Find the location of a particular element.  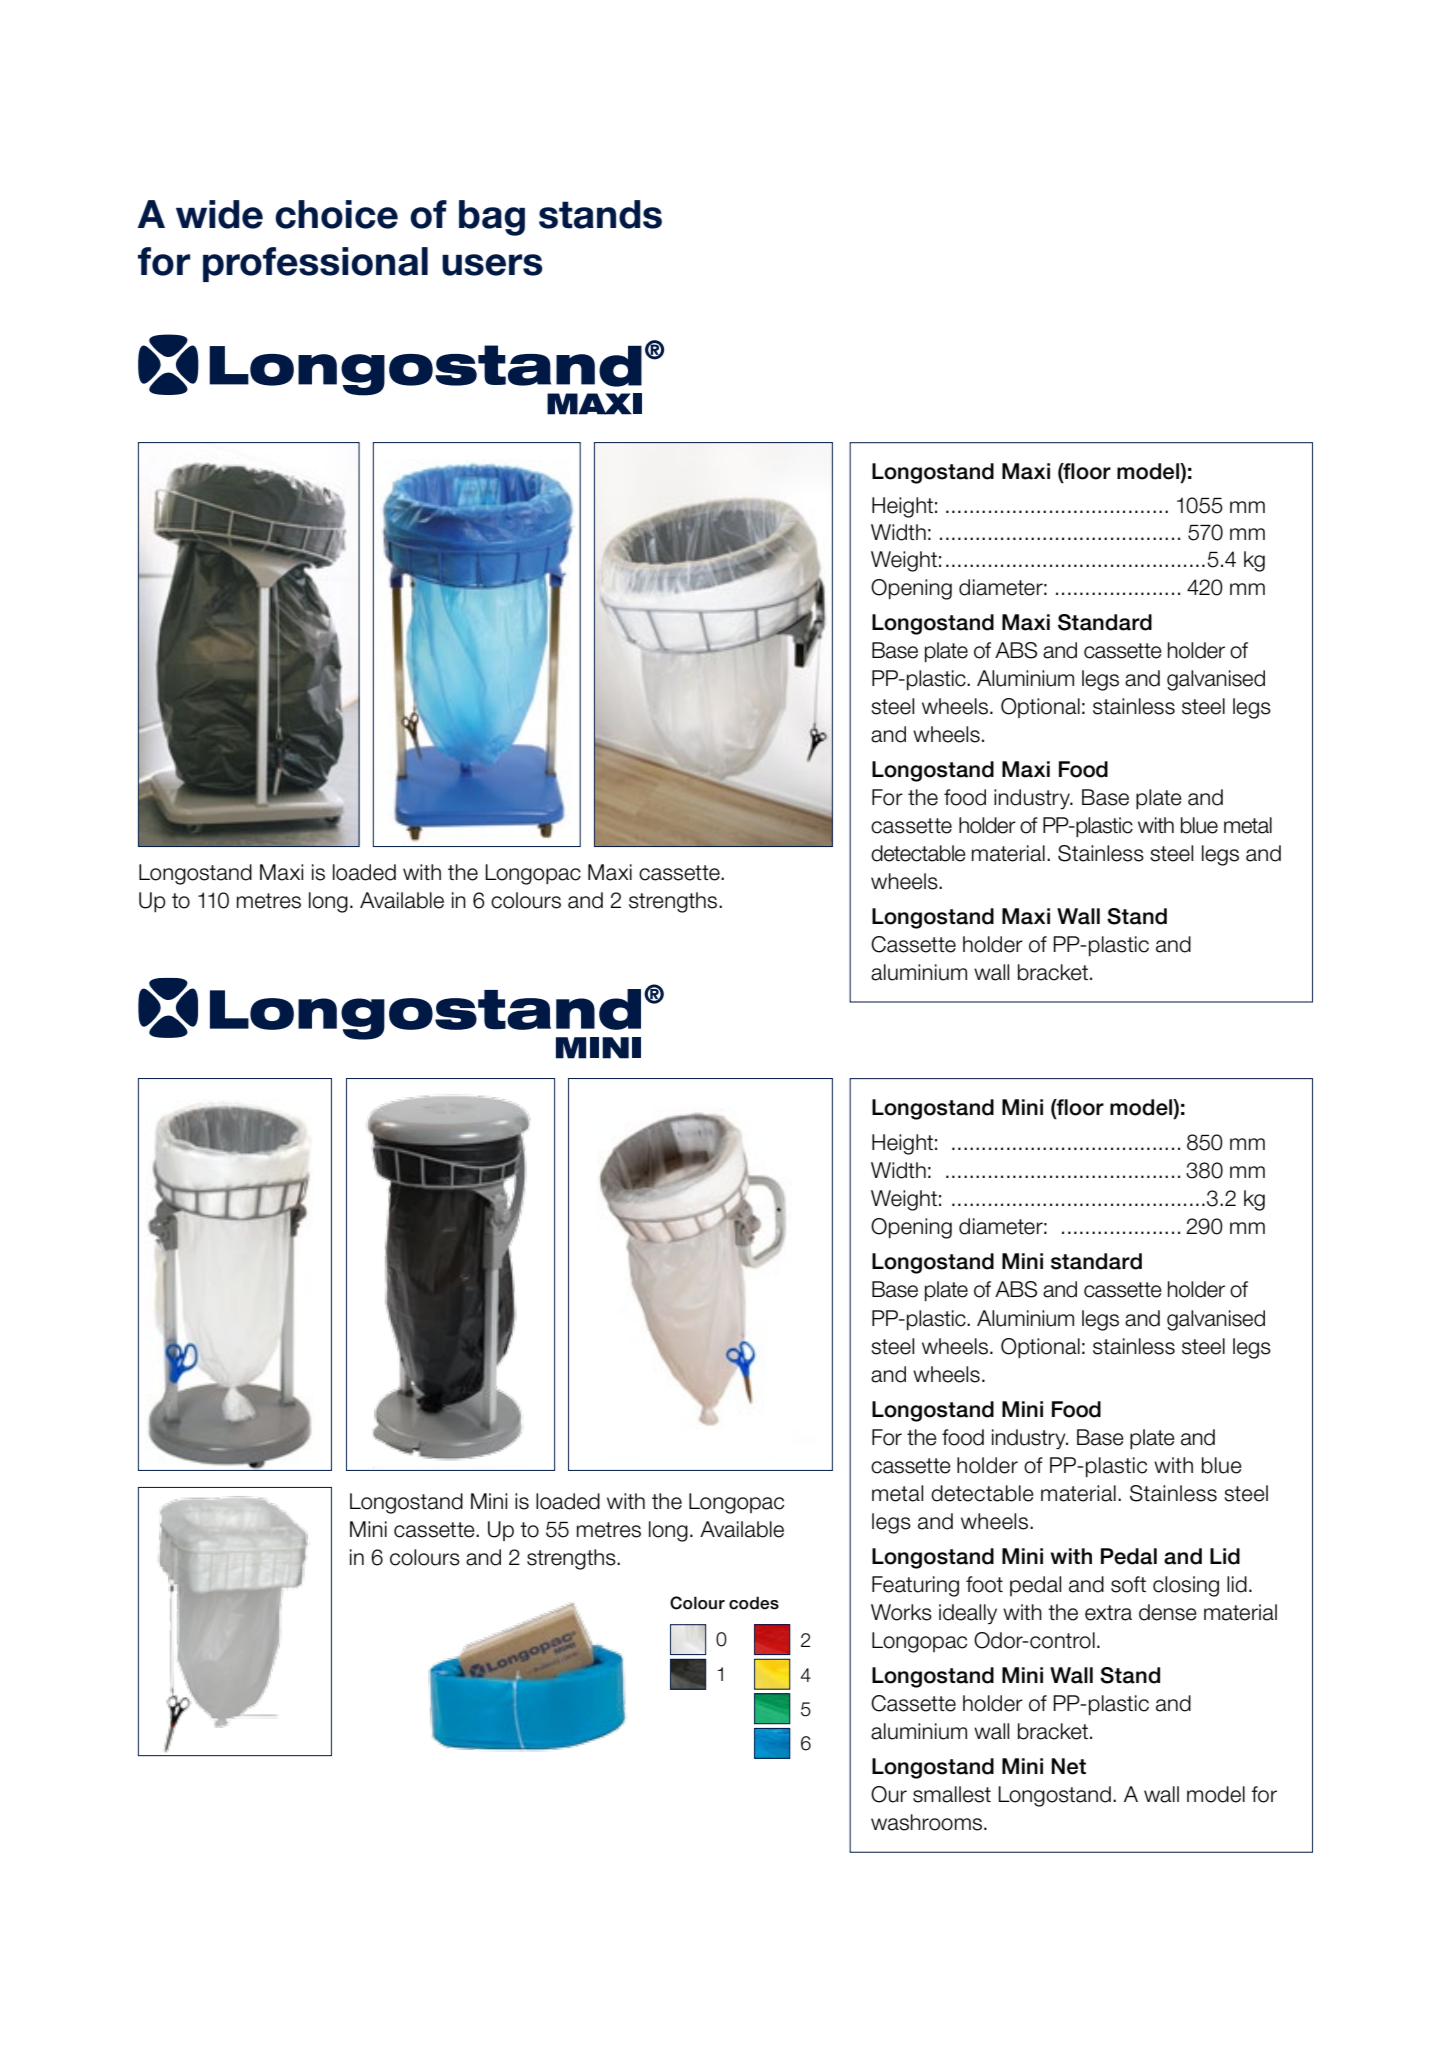

wide is located at coordinates (219, 214).
